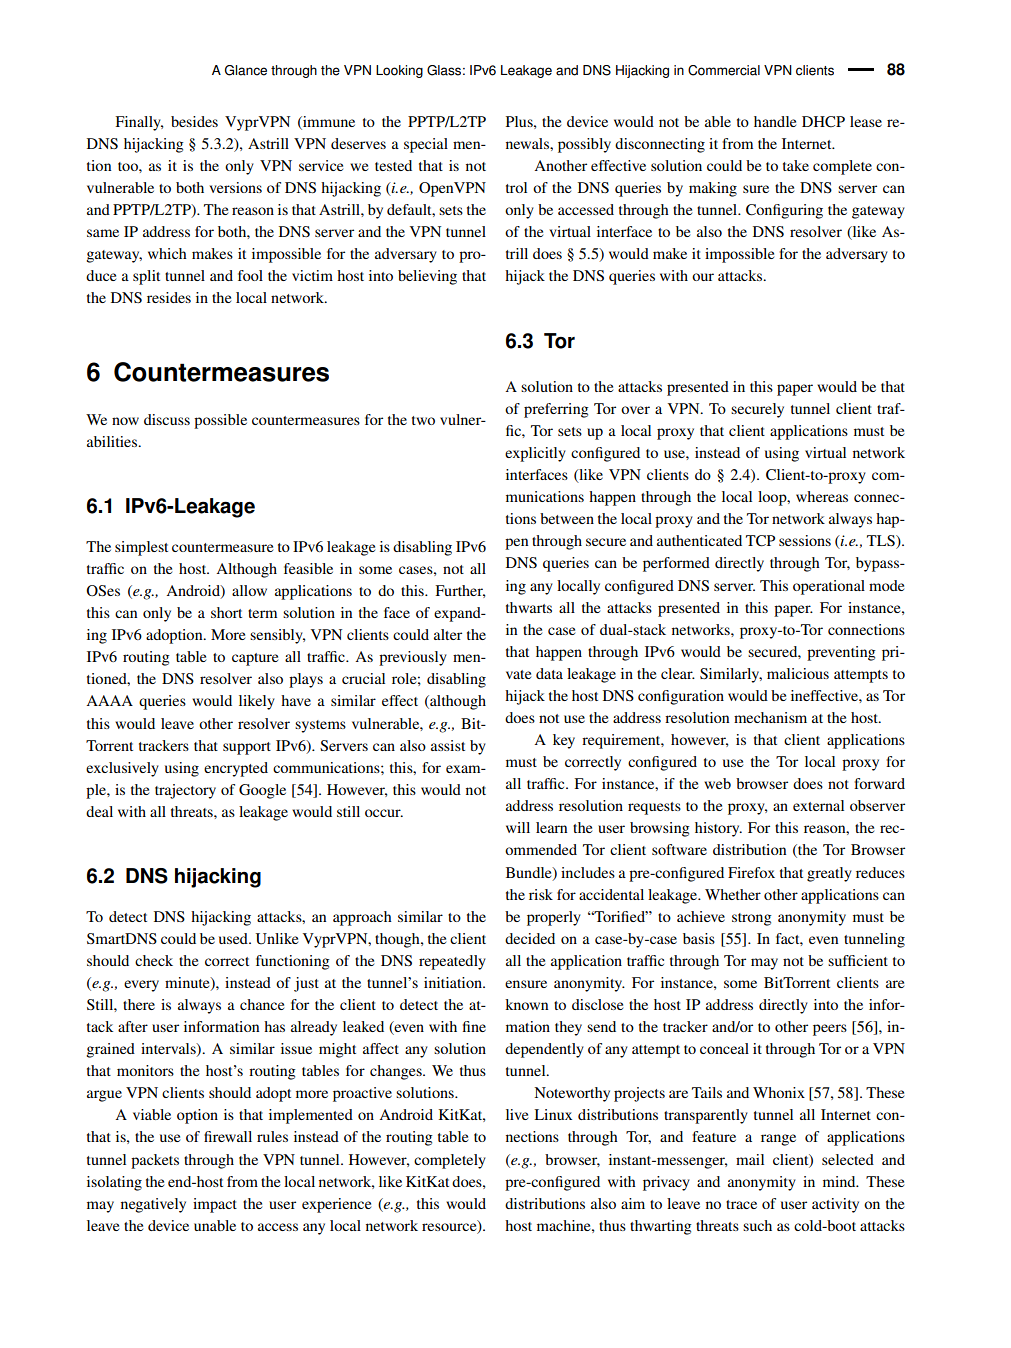  Describe the element at coordinates (556, 410) in the page. I see `preferring` at that location.
